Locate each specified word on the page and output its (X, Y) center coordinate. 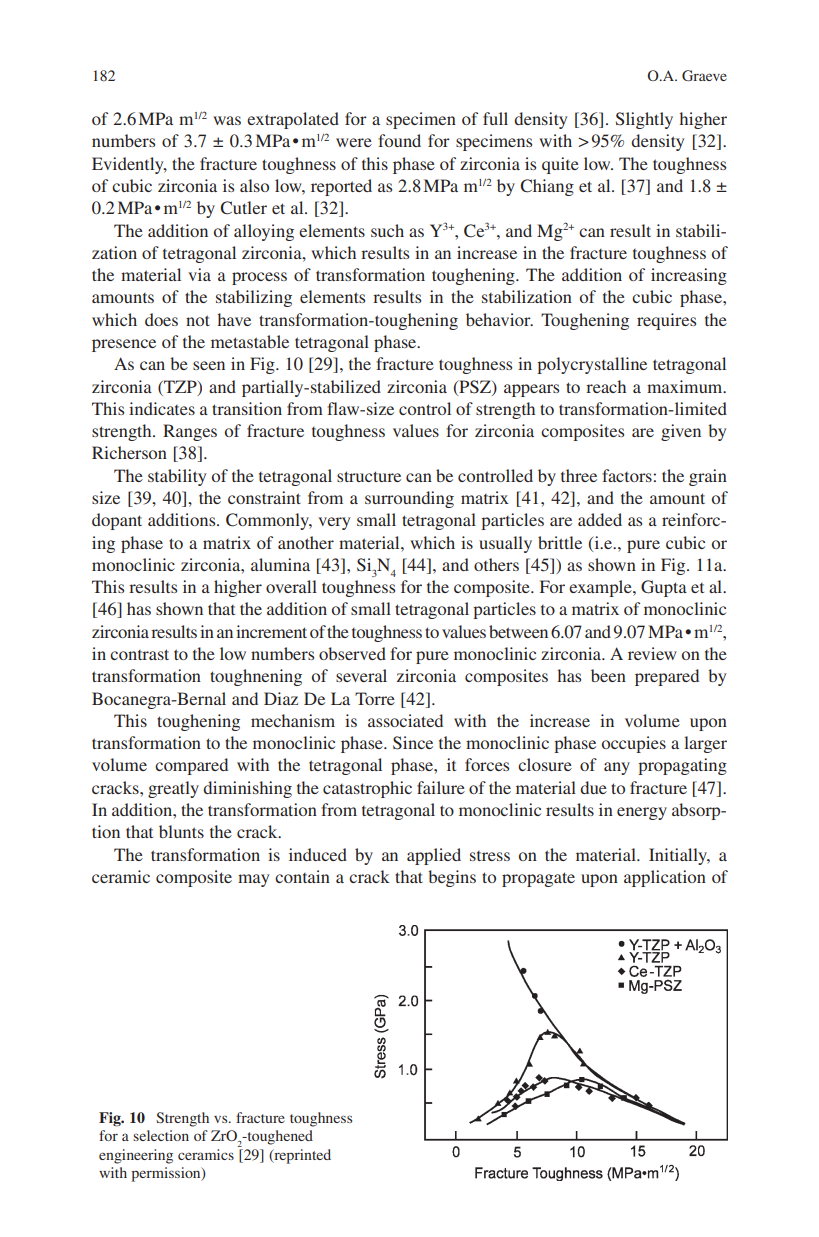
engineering (136, 1156)
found (399, 140)
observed (352, 653)
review (652, 653)
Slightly (644, 120)
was (227, 120)
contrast (139, 654)
